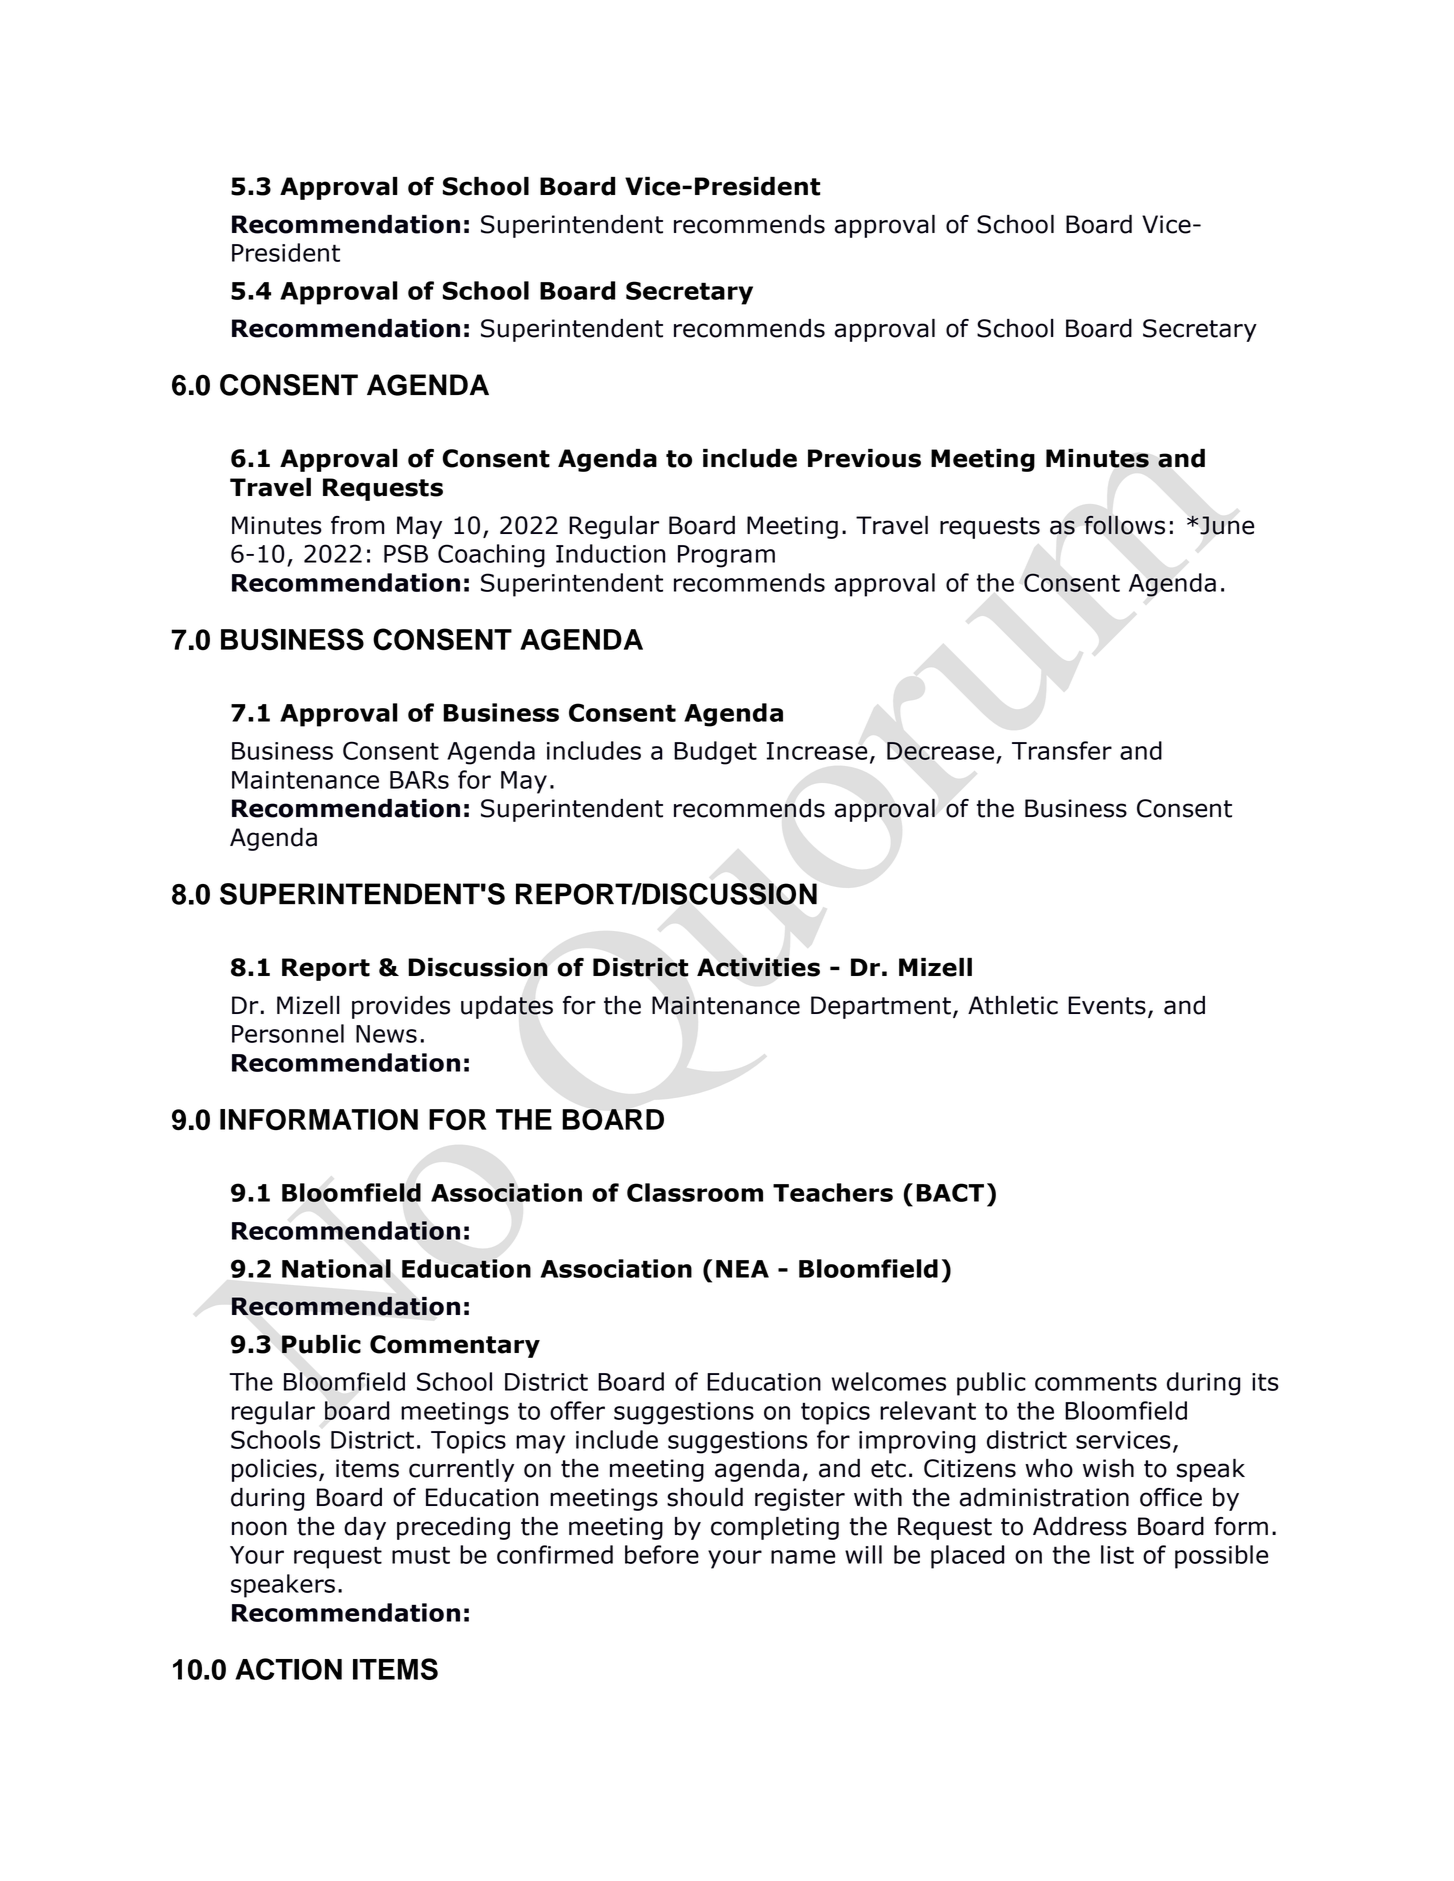  I want to click on Transfer, so click(1062, 750).
